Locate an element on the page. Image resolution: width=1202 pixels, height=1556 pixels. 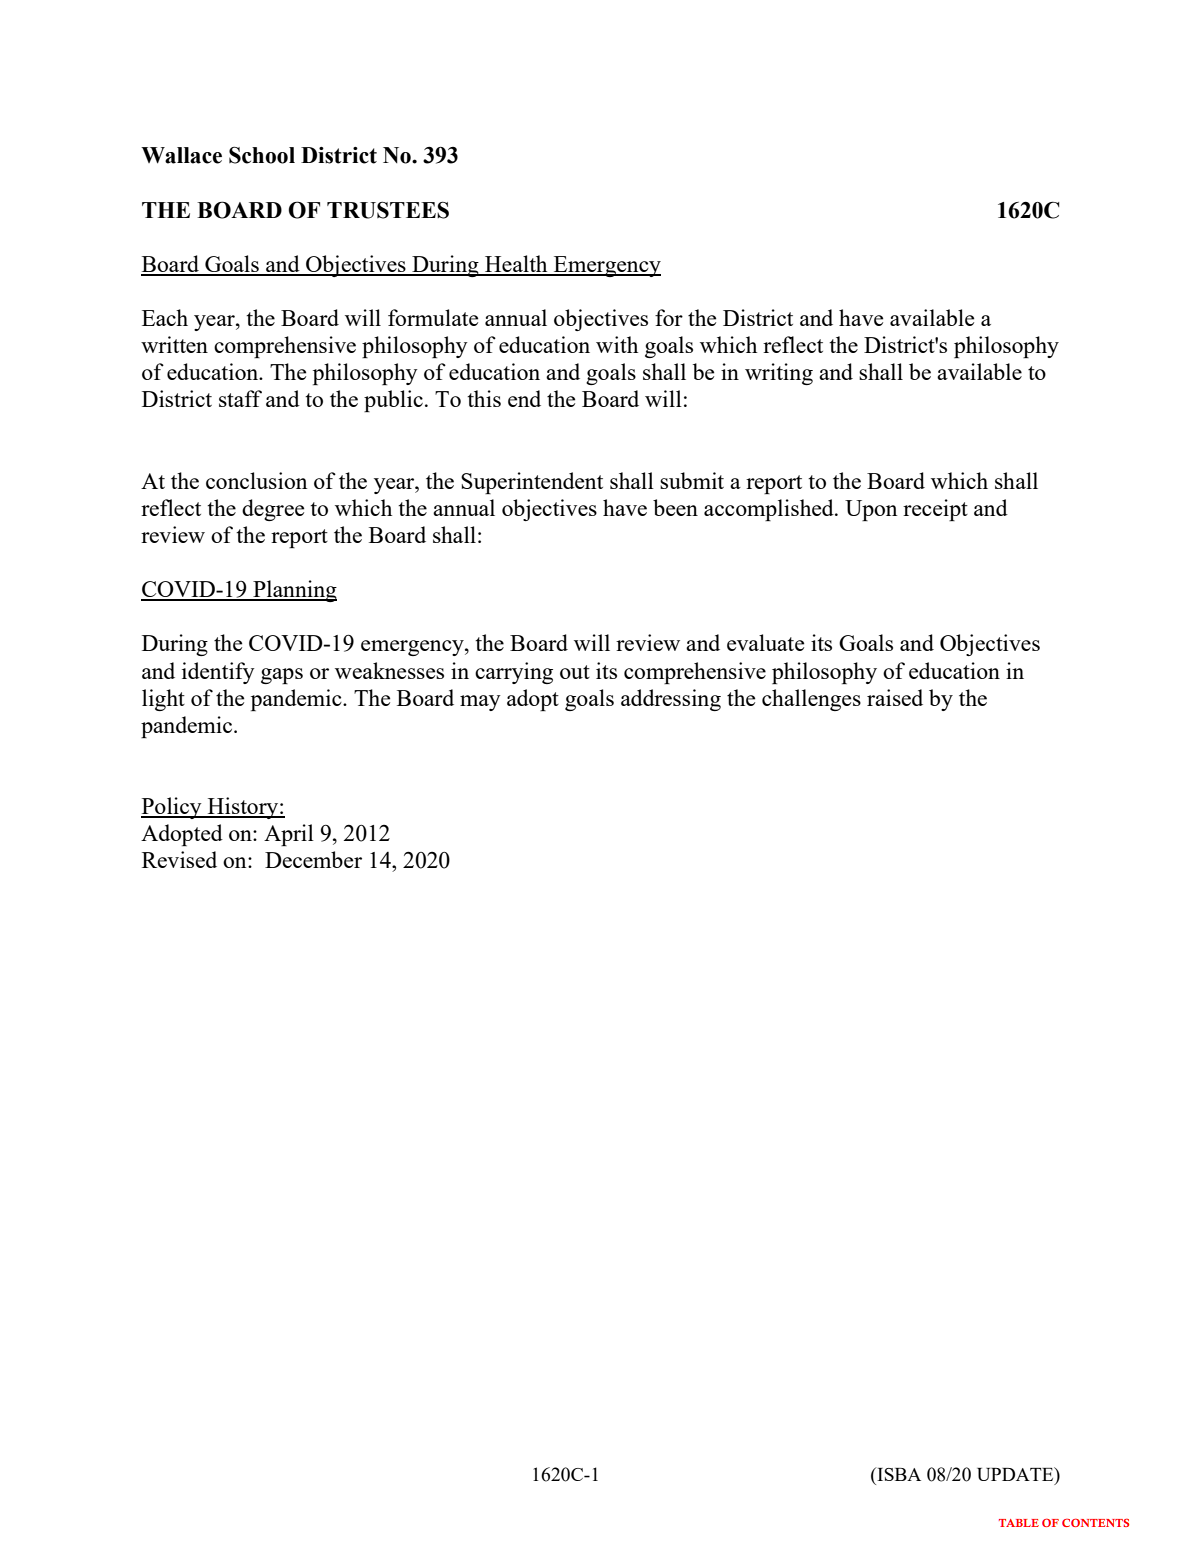
Superintendent is located at coordinates (532, 483).
